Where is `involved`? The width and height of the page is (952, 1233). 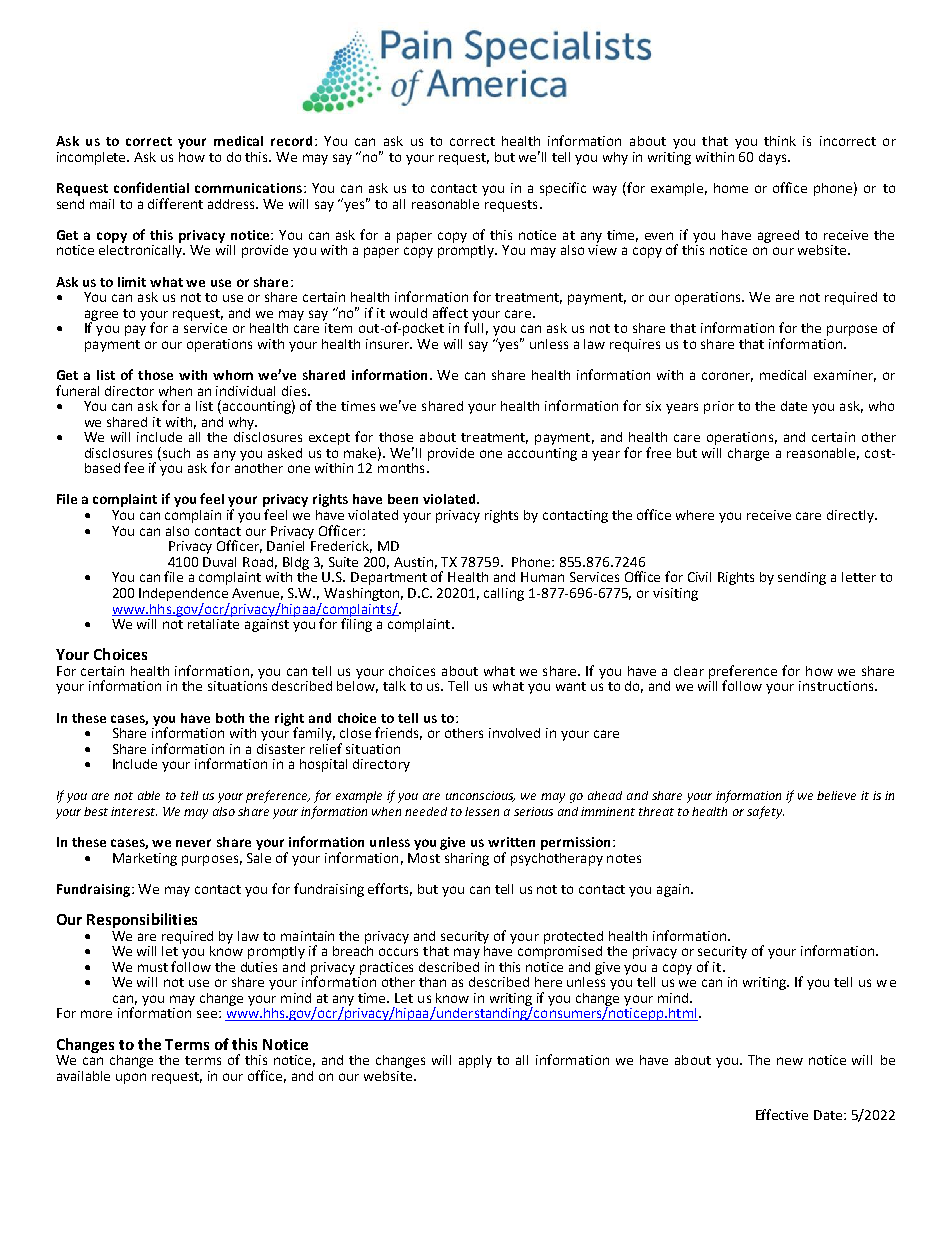 involved is located at coordinates (514, 733).
